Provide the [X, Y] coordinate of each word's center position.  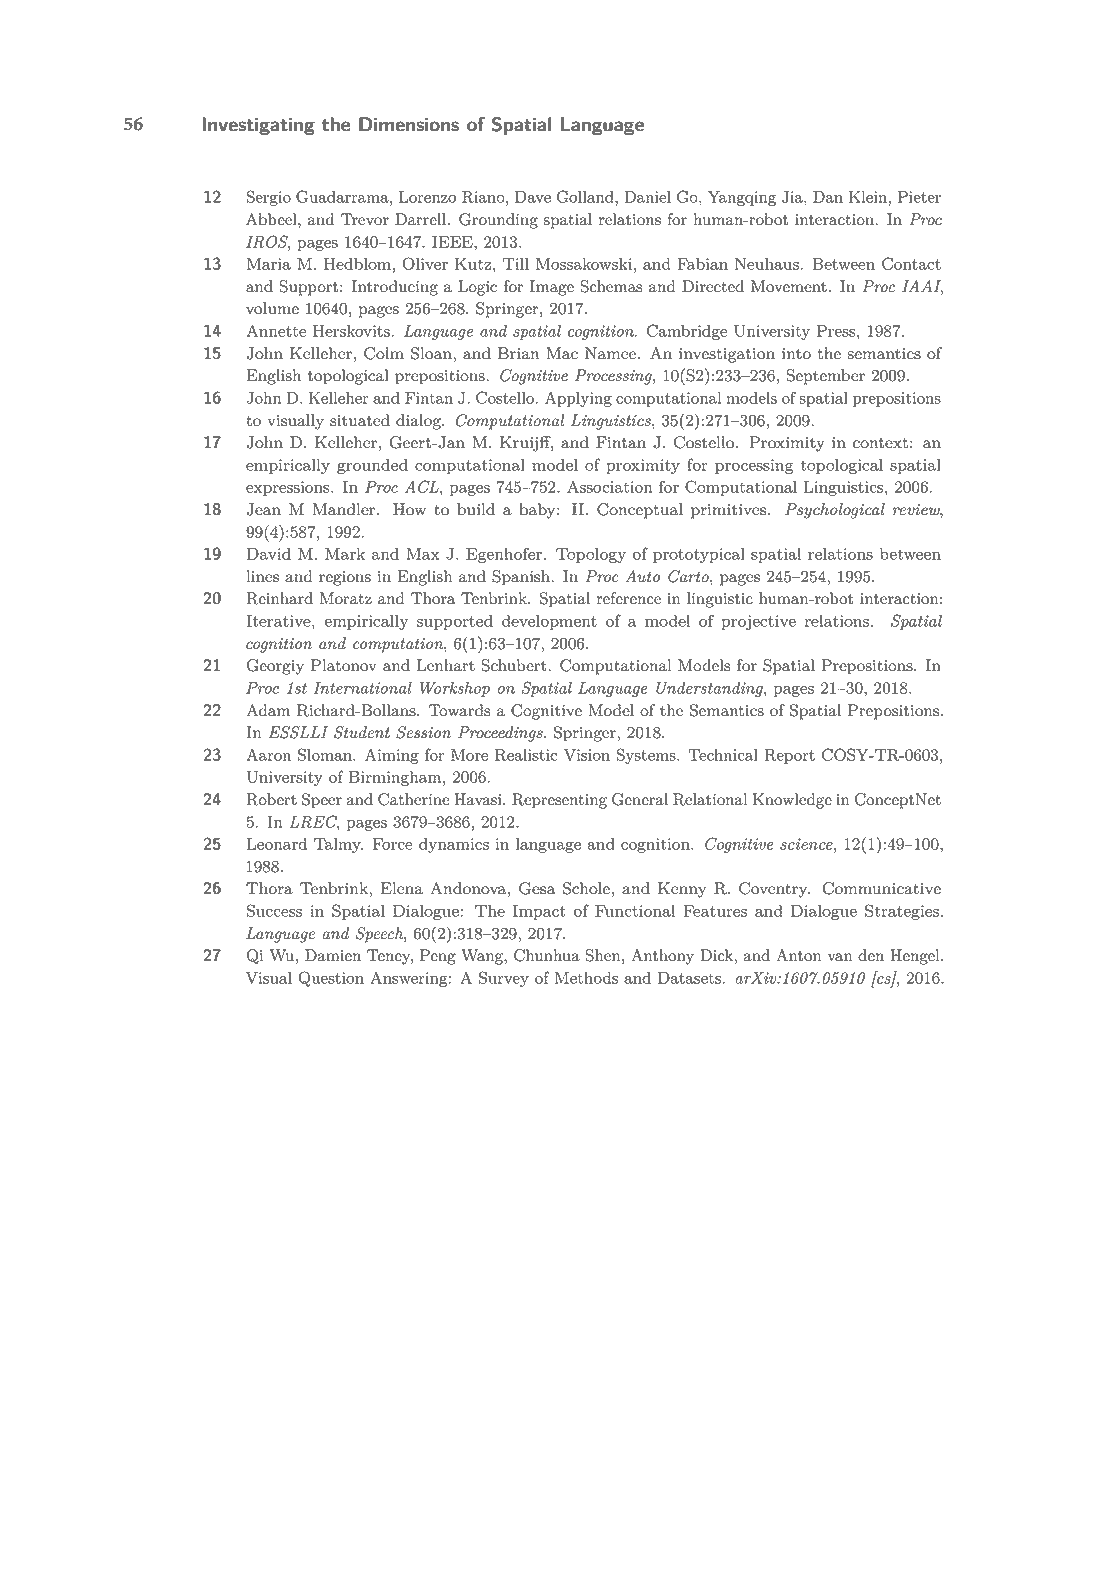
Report [789, 756]
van [840, 957]
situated [360, 420]
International [363, 688]
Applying [578, 399]
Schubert [515, 665]
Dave [533, 197]
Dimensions [409, 124]
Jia [793, 197]
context [880, 443]
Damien [333, 955]
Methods [586, 978]
